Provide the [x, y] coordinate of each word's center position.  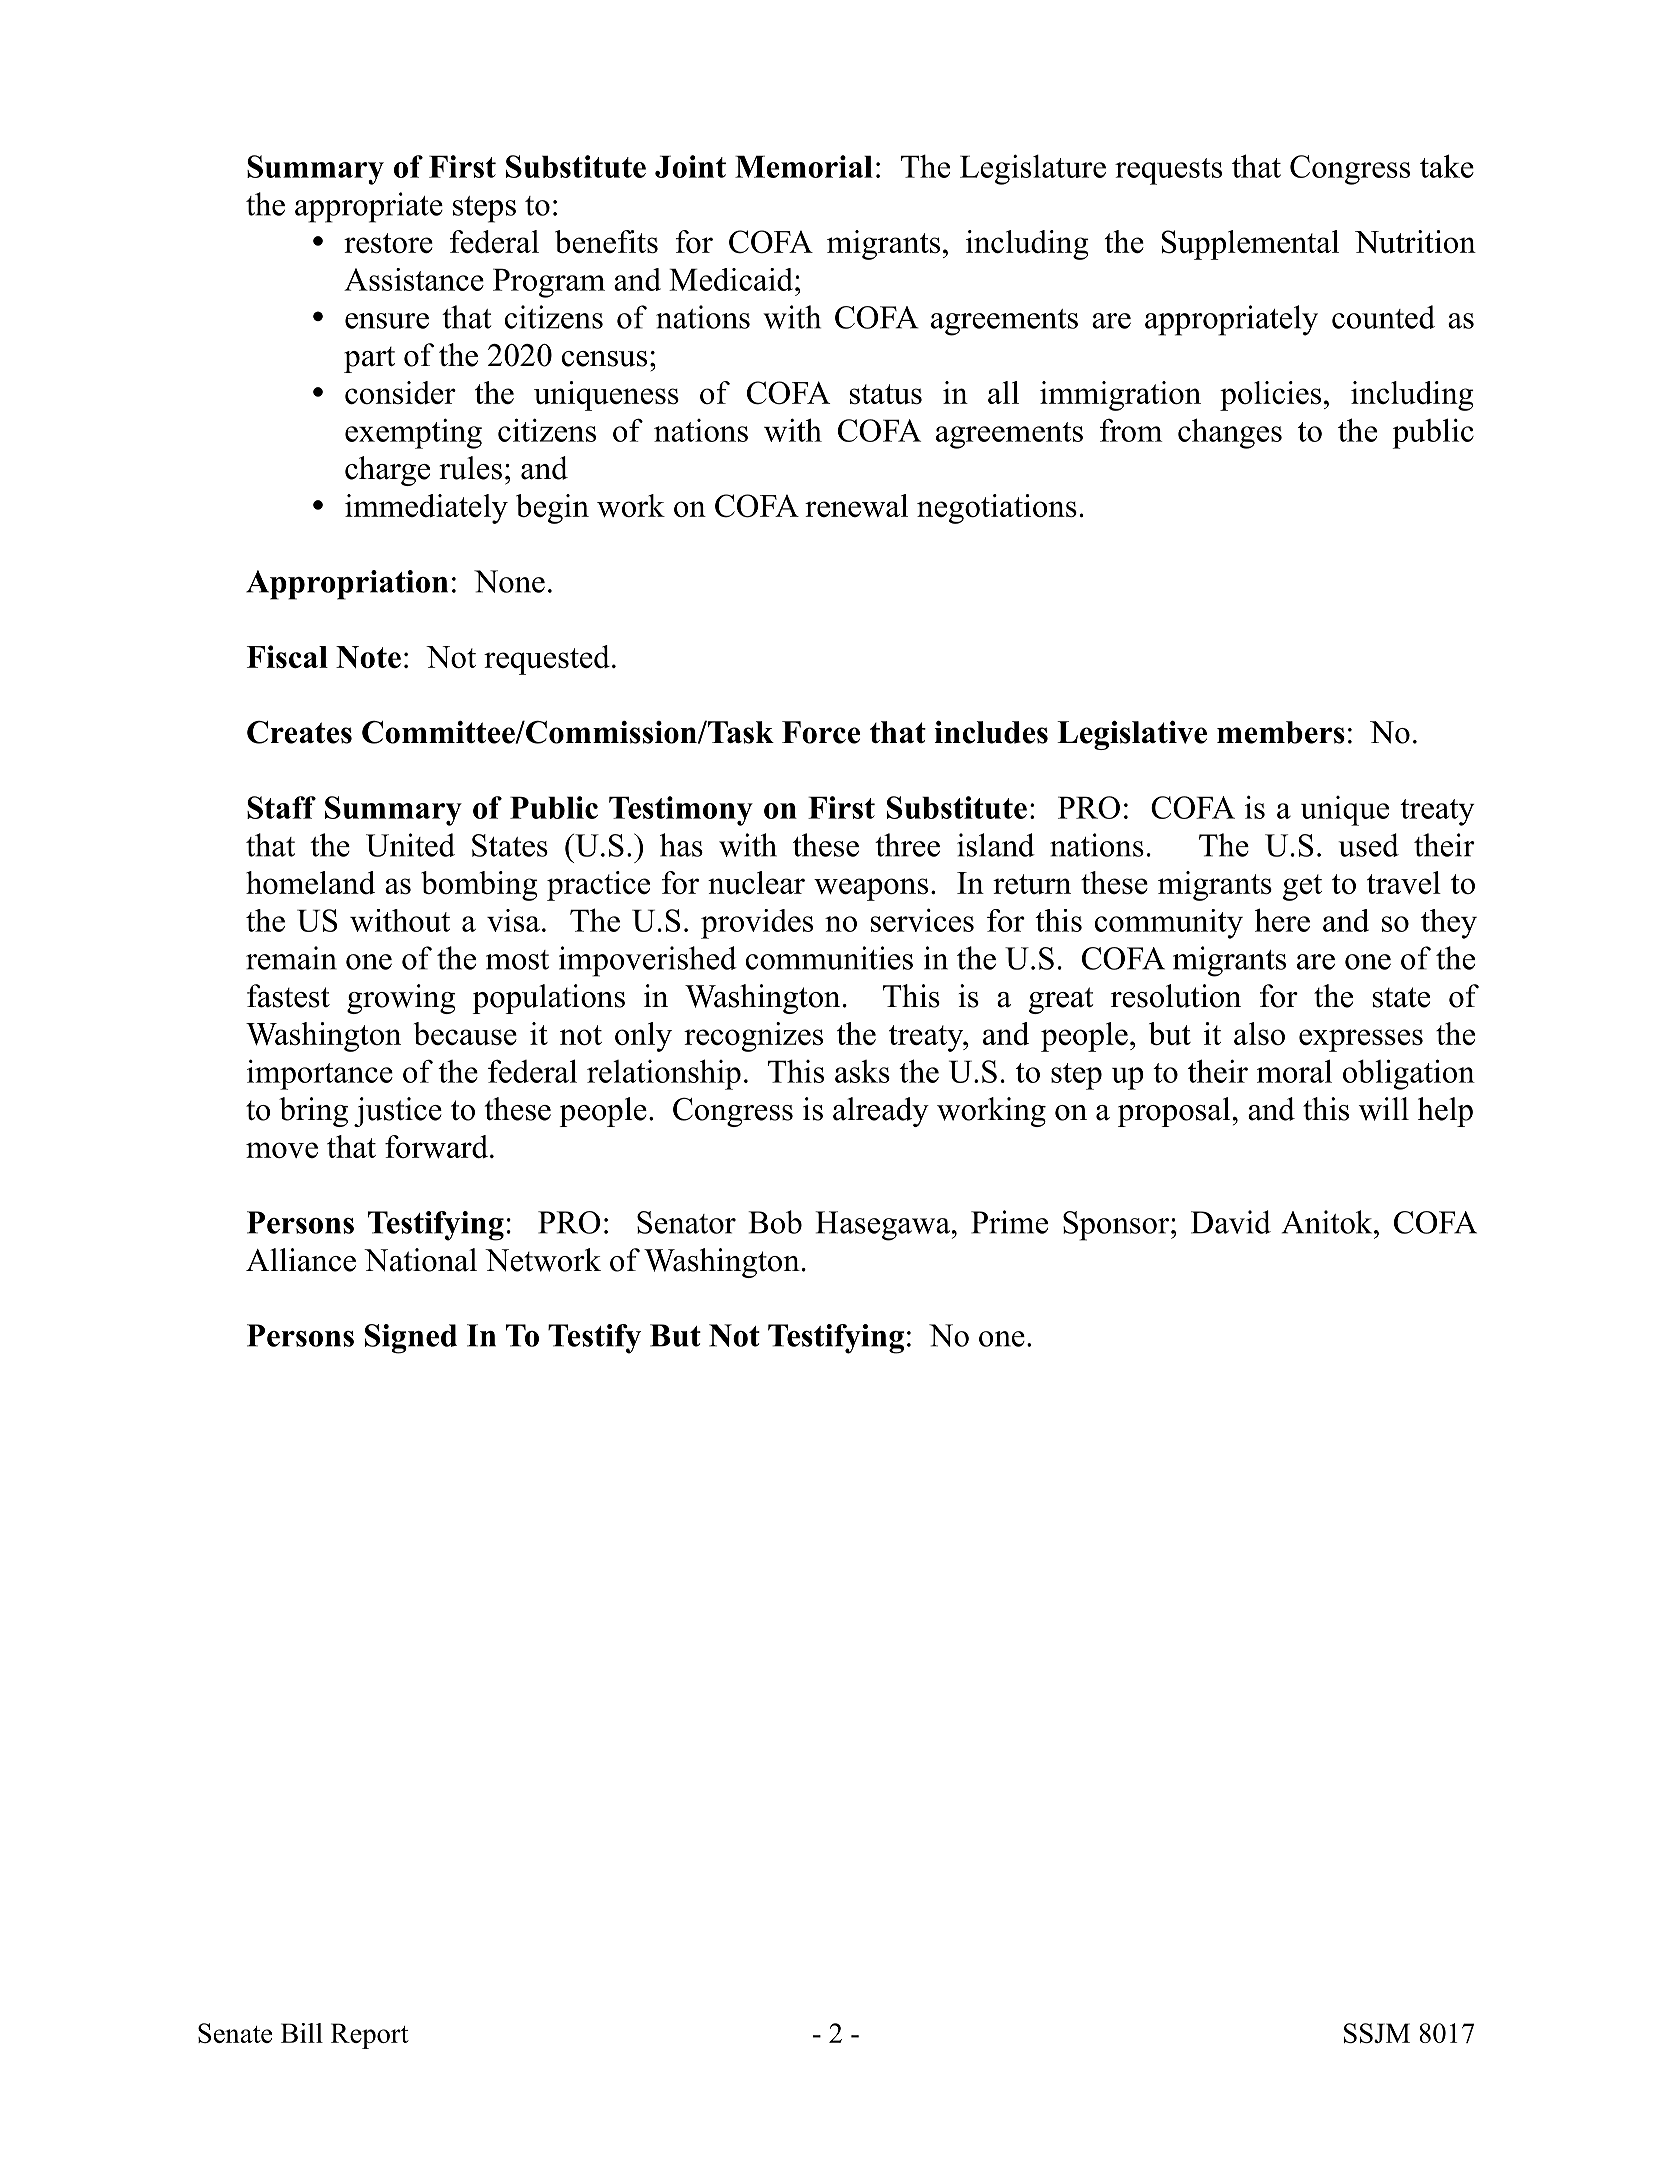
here [1282, 920]
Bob [775, 1222]
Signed [411, 1339]
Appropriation [347, 585]
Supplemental [1250, 245]
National [420, 1260]
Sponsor [1117, 1226]
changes [1230, 433]
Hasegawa [882, 1226]
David [1231, 1222]
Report [370, 2036]
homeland [310, 882]
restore [388, 243]
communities [829, 958]
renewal [856, 505]
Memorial [804, 166]
